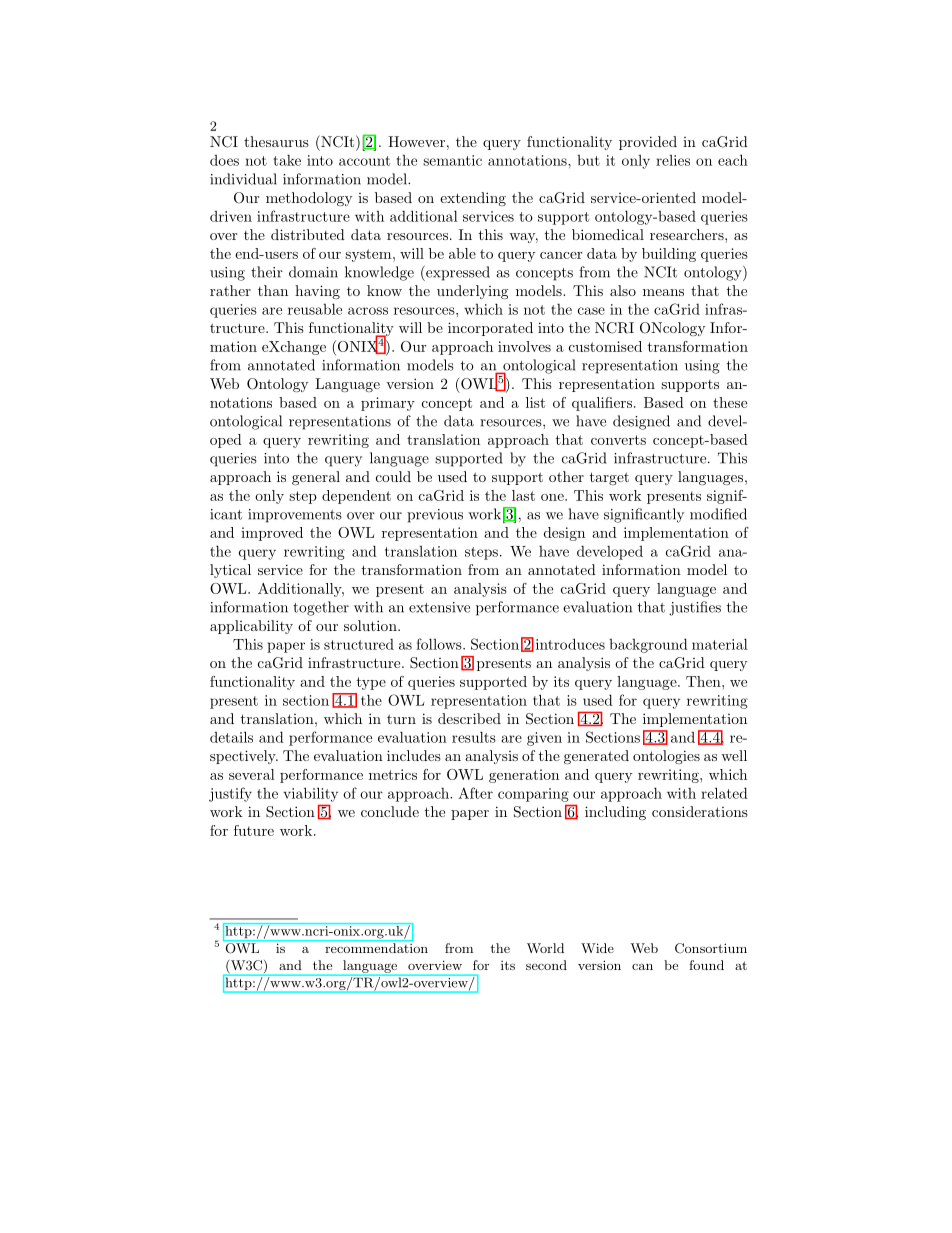 The height and width of the screenshot is (1233, 952). Describe the element at coordinates (545, 948) in the screenshot. I see `World` at that location.
